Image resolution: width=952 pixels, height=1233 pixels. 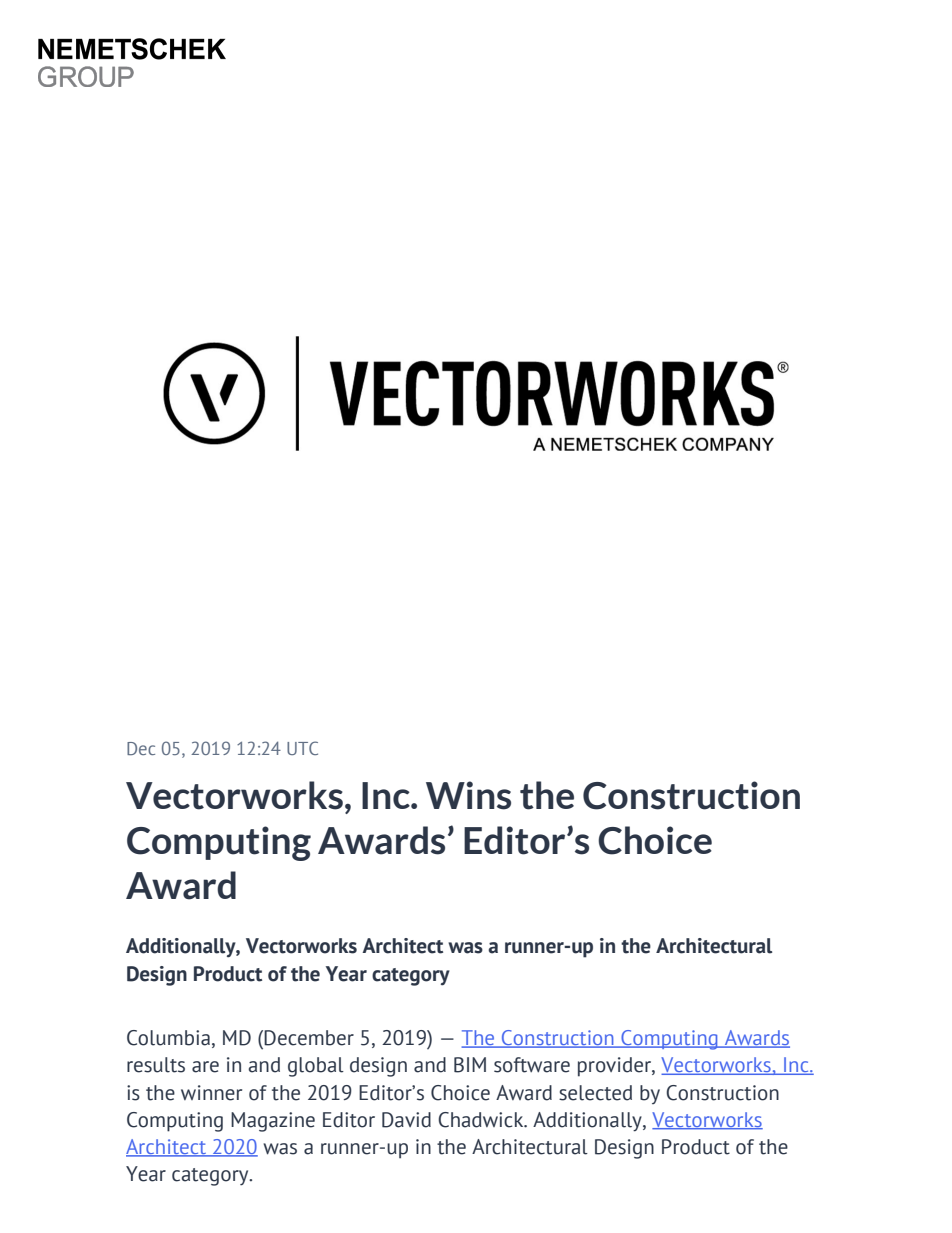 I want to click on Columbia, so click(x=168, y=1038).
